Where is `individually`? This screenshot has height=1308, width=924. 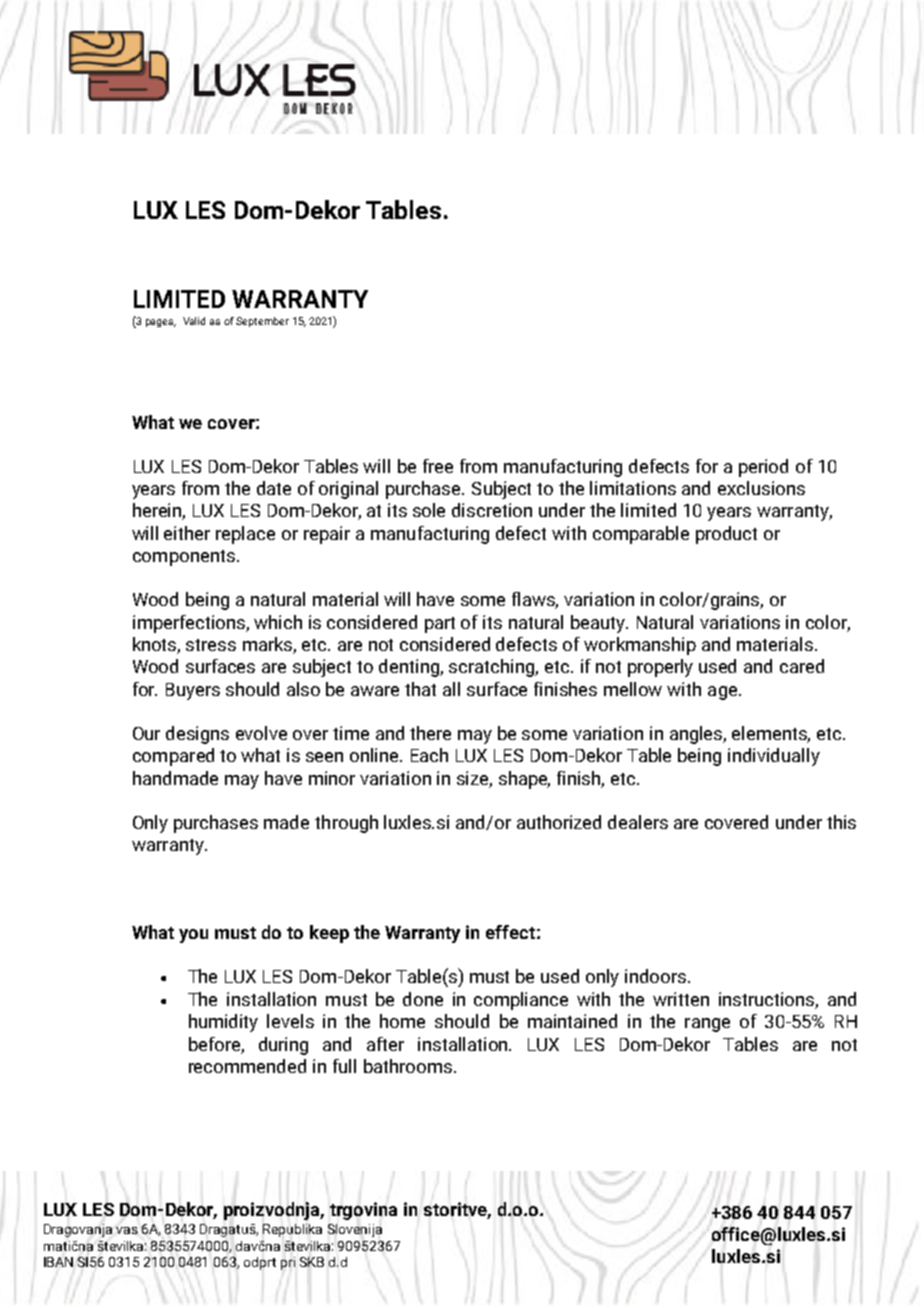 individually is located at coordinates (774, 757).
